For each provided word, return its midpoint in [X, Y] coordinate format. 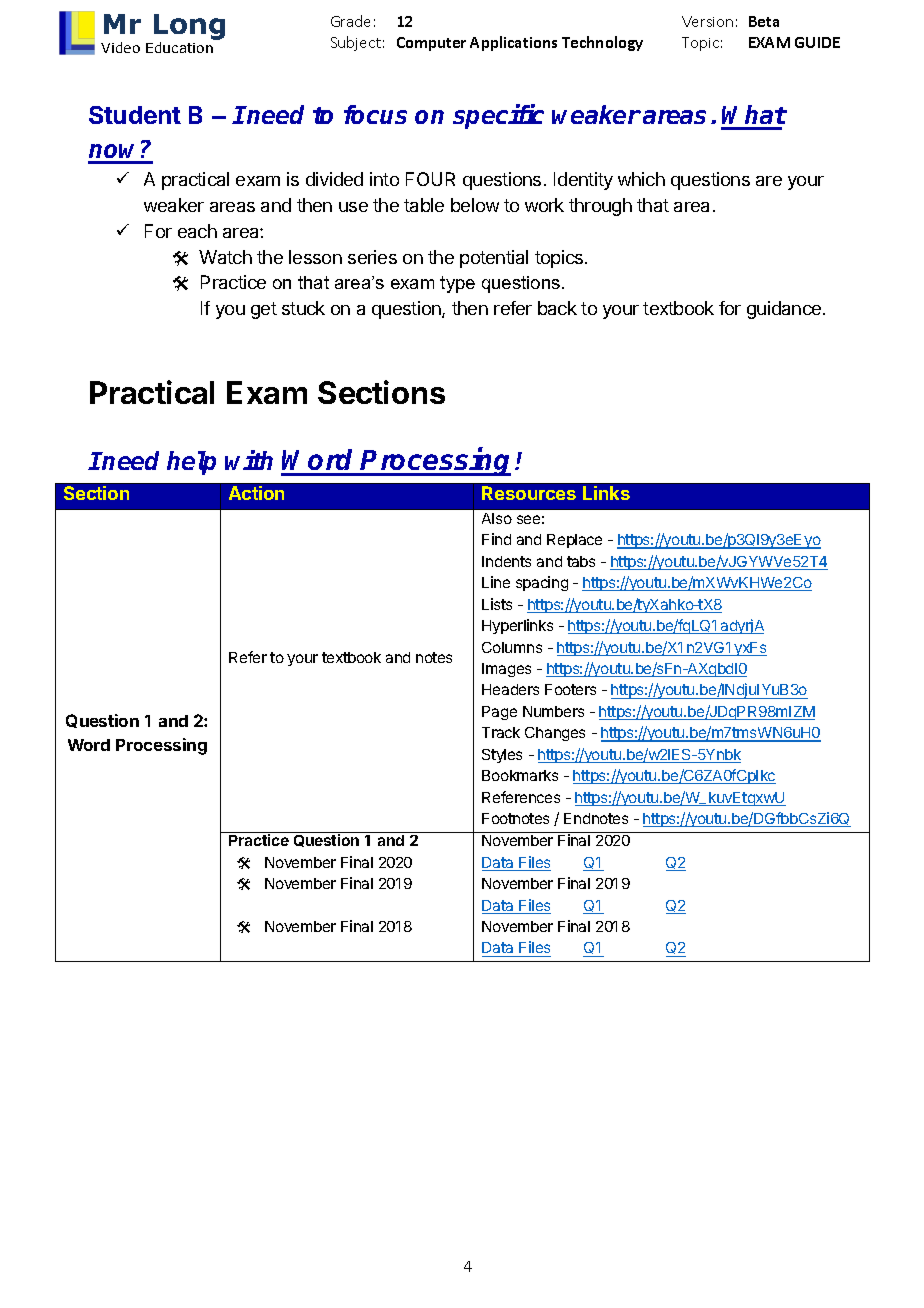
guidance [785, 310]
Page [499, 713]
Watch [225, 257]
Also [497, 518]
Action [256, 493]
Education [179, 47]
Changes [555, 734]
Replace [574, 541]
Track [501, 732]
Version [707, 21]
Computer [431, 44]
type [457, 284]
